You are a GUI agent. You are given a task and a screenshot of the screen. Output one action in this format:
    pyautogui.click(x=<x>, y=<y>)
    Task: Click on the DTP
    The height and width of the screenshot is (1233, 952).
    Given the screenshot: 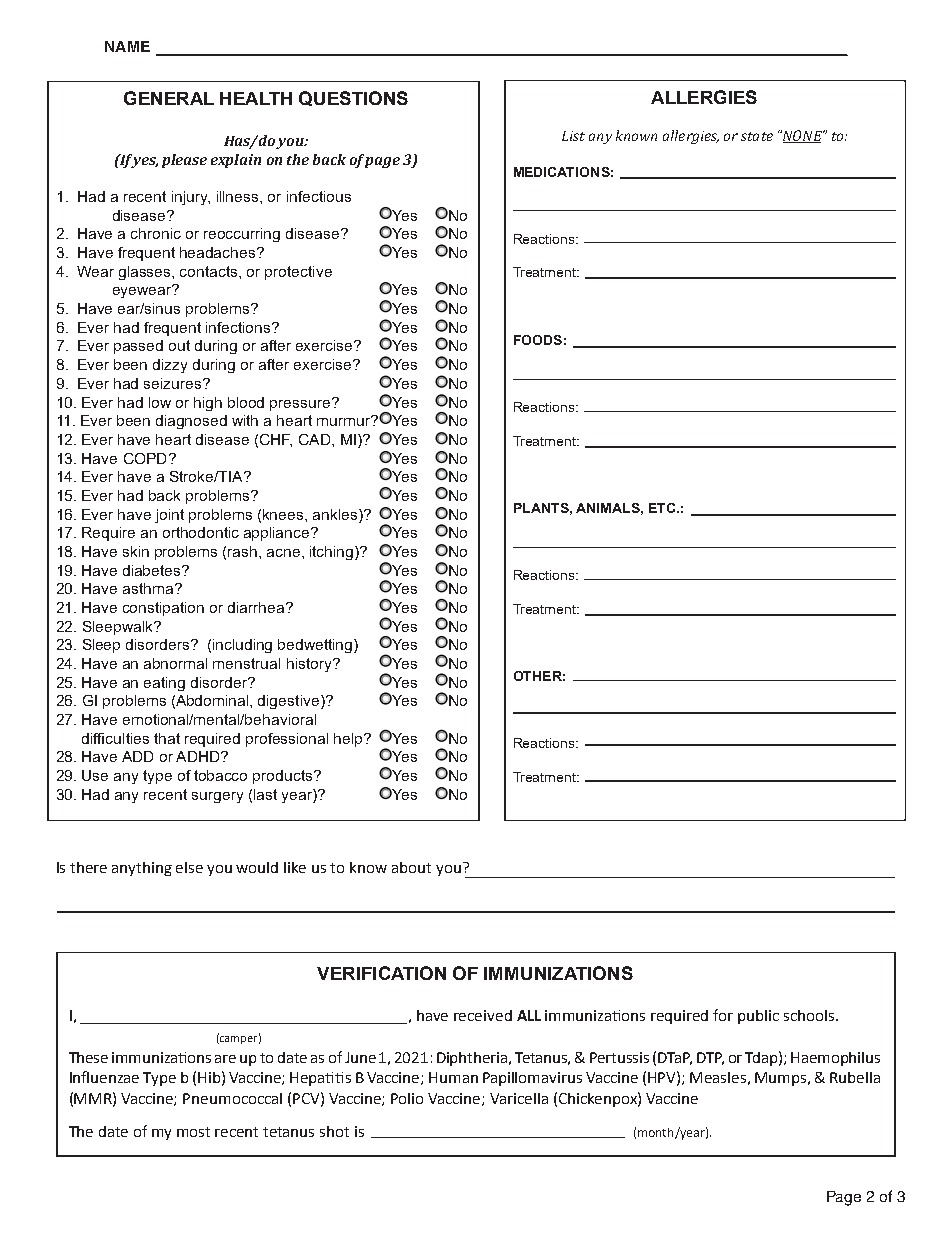 What is the action you would take?
    pyautogui.click(x=710, y=1058)
